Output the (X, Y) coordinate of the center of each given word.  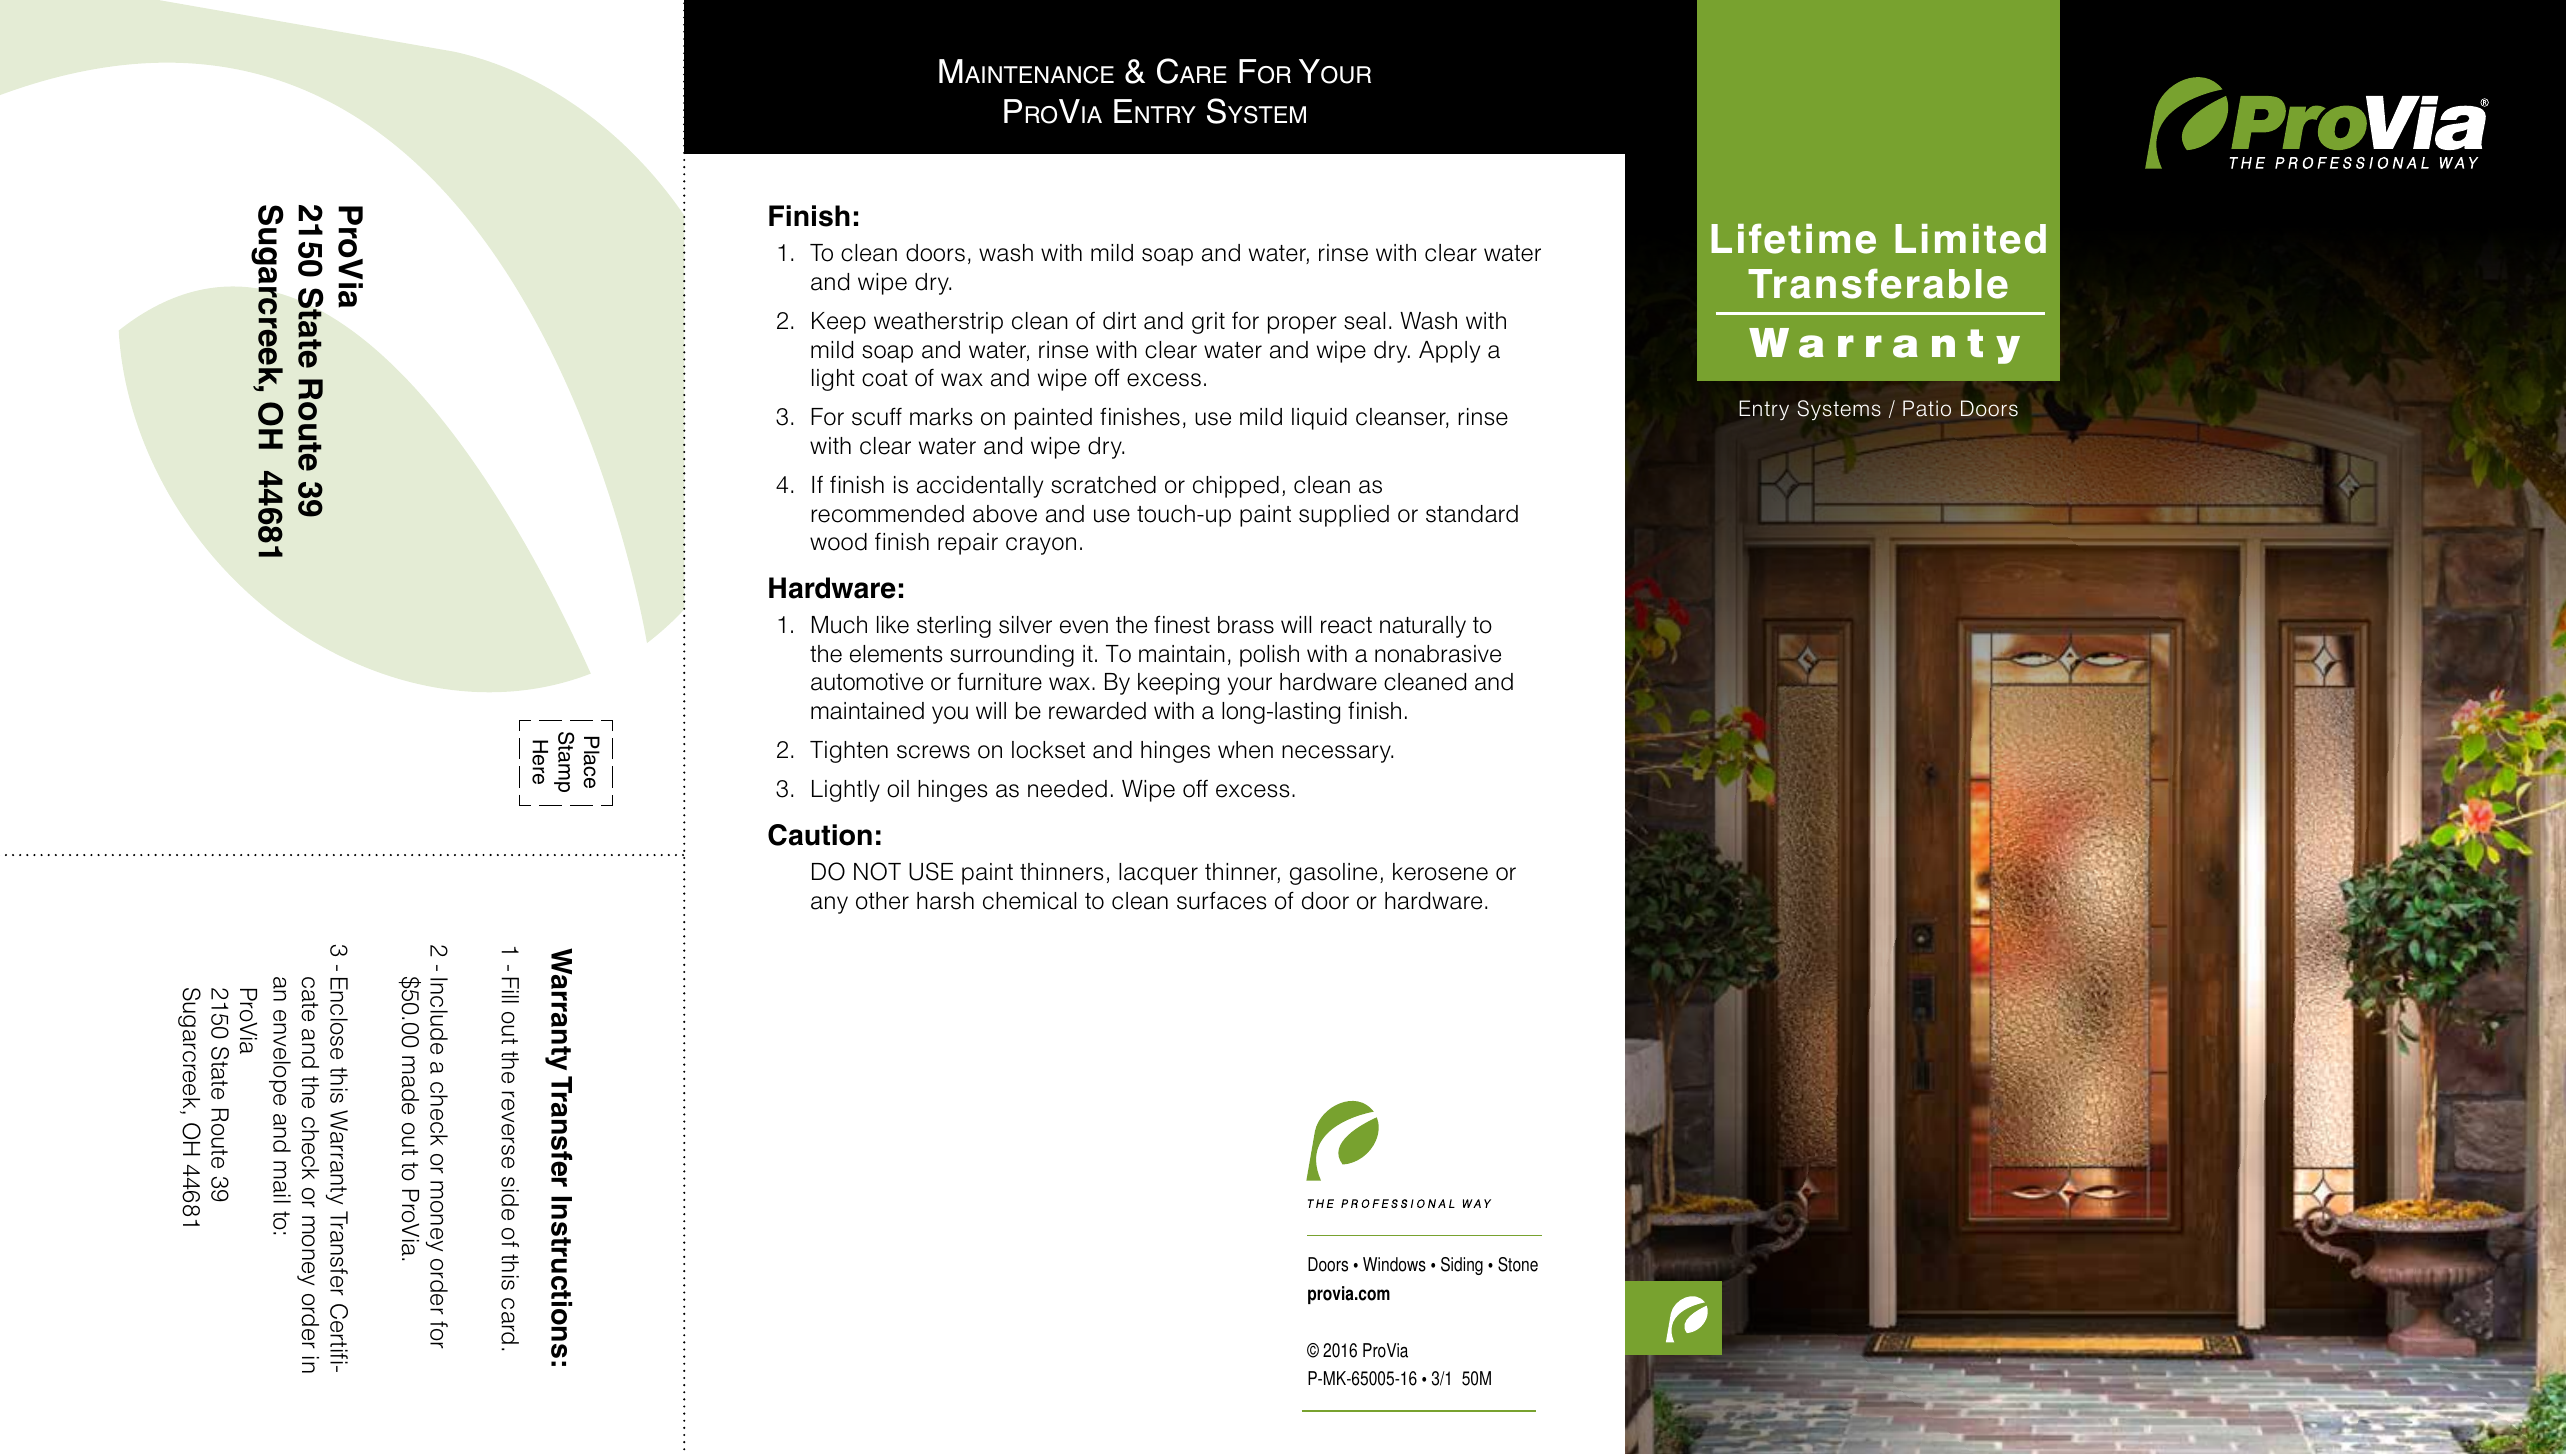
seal (1364, 321)
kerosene (1440, 872)
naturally (1423, 627)
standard (1472, 514)
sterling (954, 627)
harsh (945, 901)
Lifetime (1793, 238)
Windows (1394, 1264)
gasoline (1333, 874)
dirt (1119, 321)
